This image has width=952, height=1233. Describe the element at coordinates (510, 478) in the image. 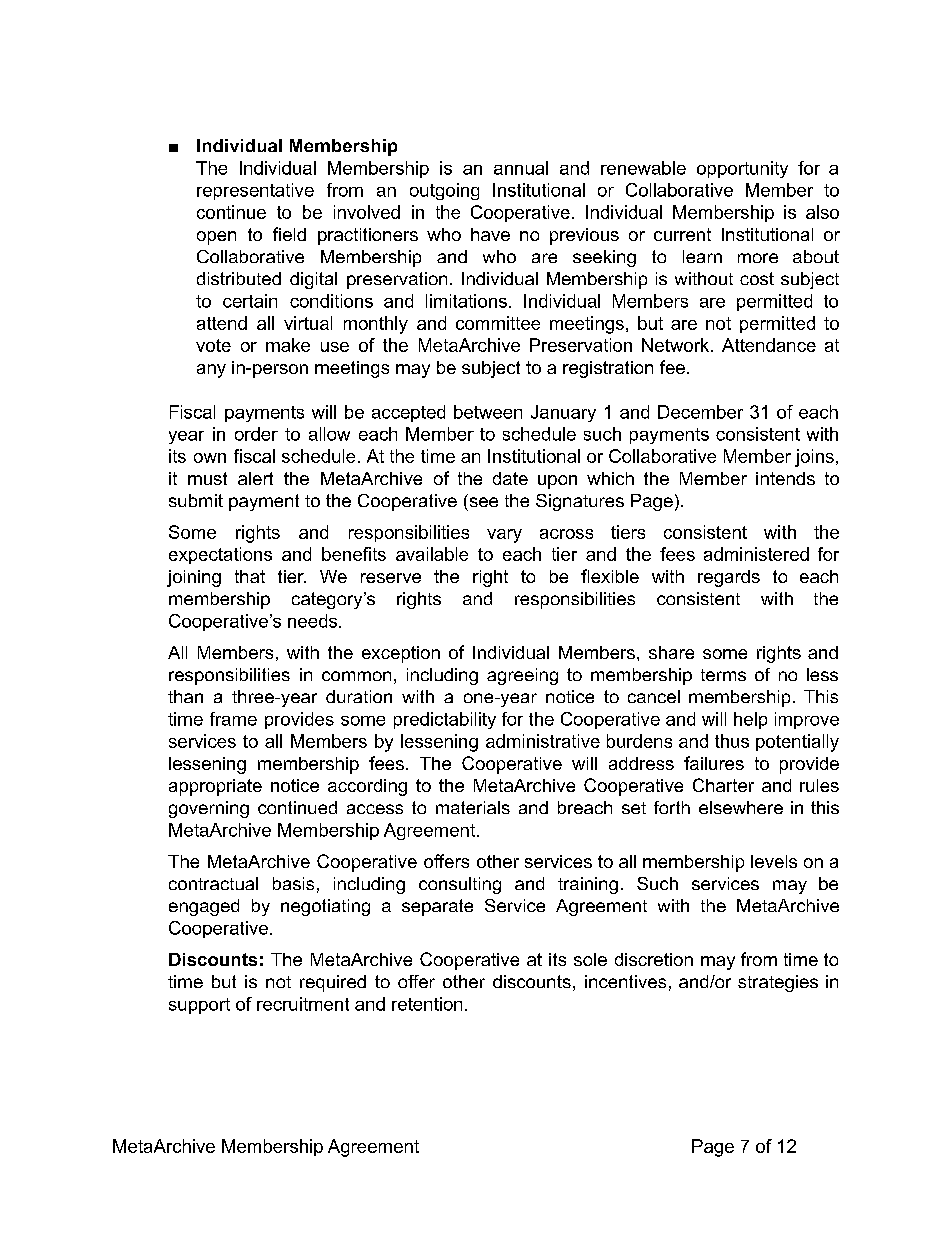

I see `date` at that location.
